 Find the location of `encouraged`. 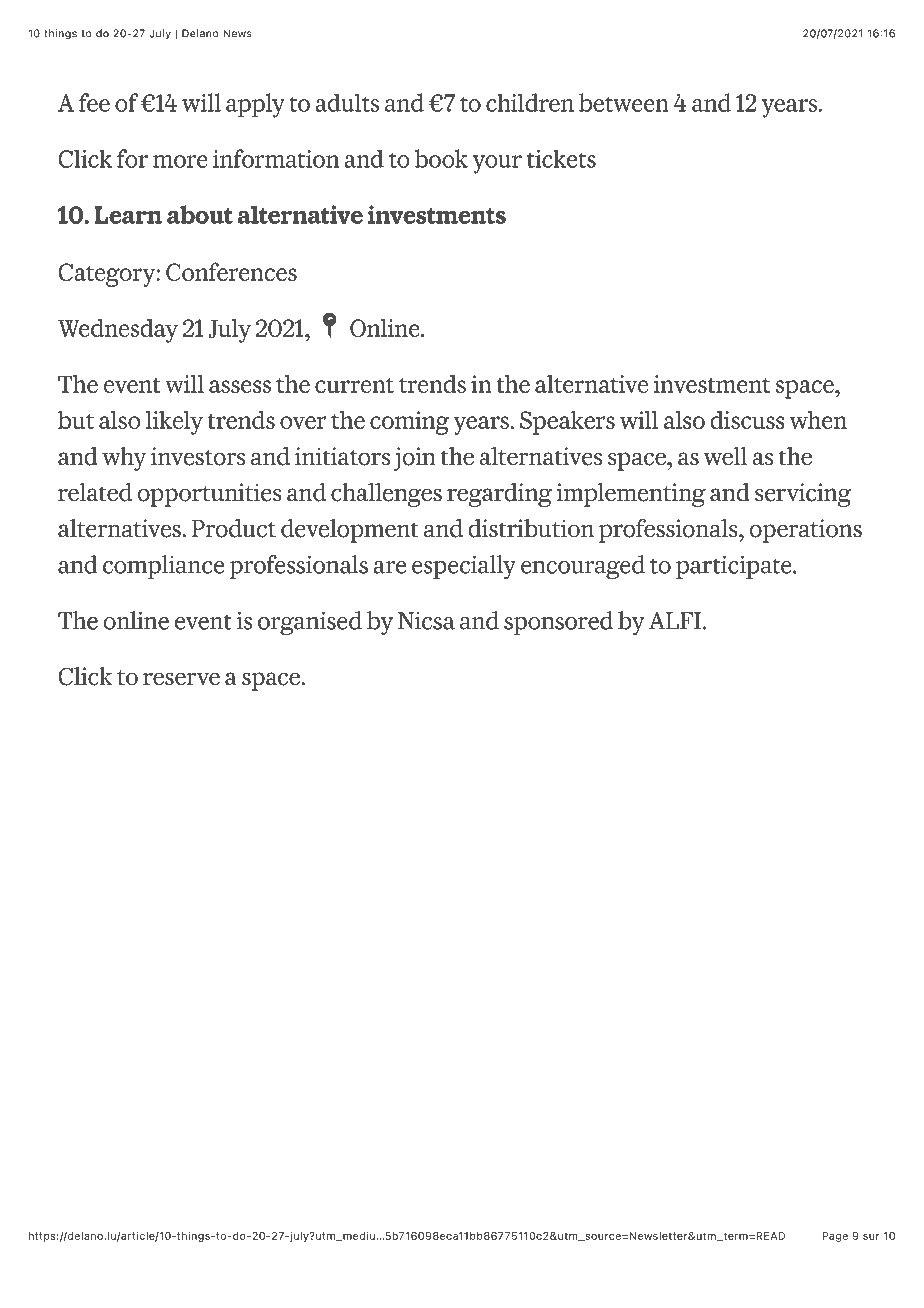

encouraged is located at coordinates (583, 567).
